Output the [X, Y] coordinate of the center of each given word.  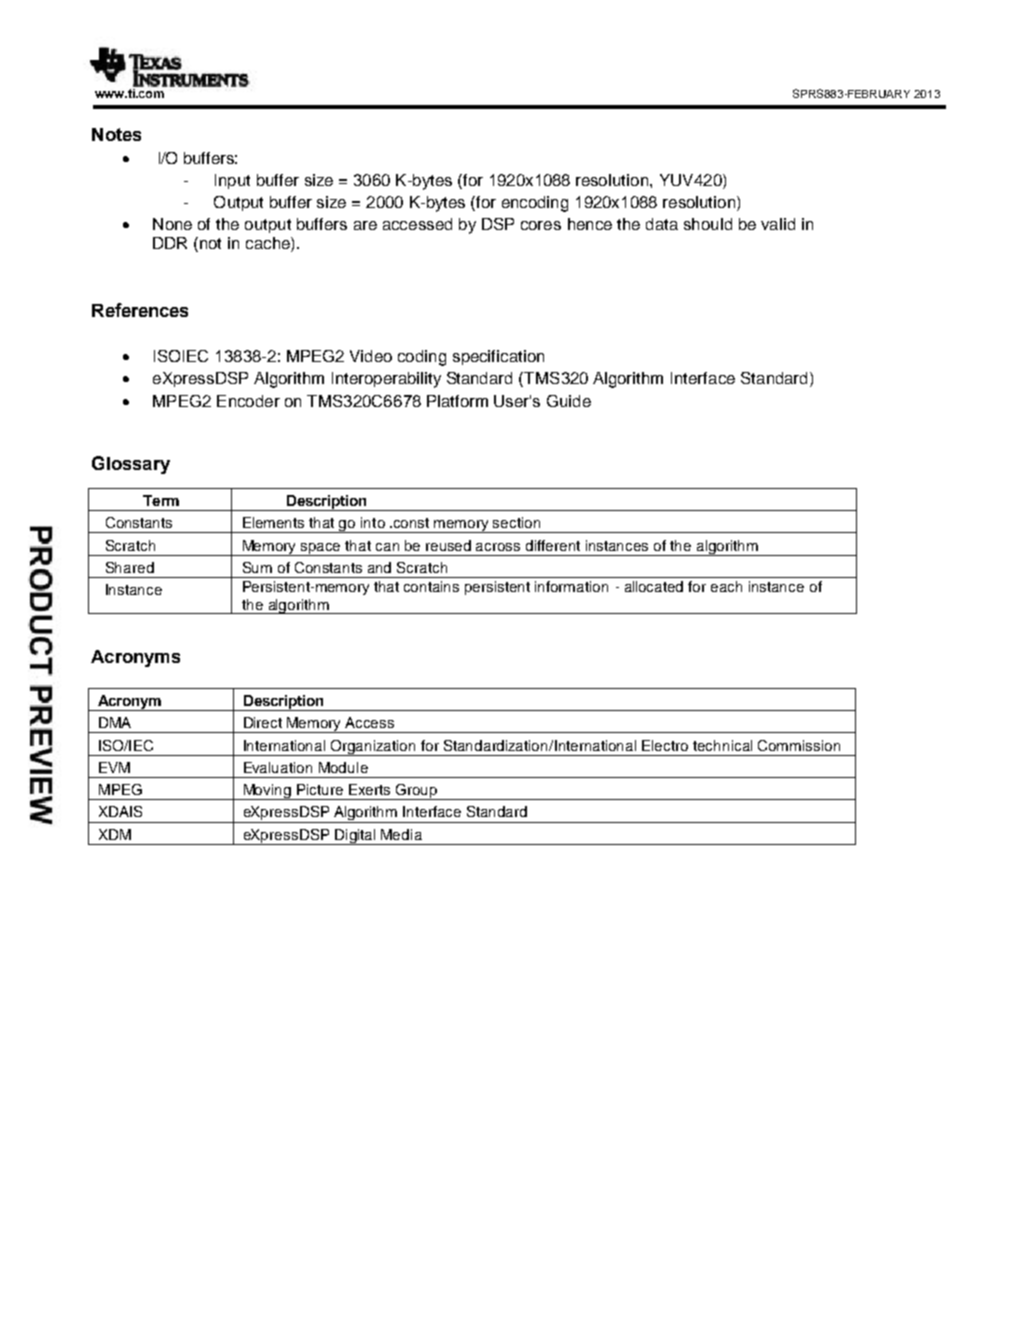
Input [232, 181]
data [662, 224]
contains [431, 586]
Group [416, 792]
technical [722, 745]
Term [161, 500]
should [708, 224]
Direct [263, 722]
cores [541, 225]
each [726, 586]
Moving [267, 792]
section [516, 522]
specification [498, 357]
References [140, 310]
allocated [654, 586]
